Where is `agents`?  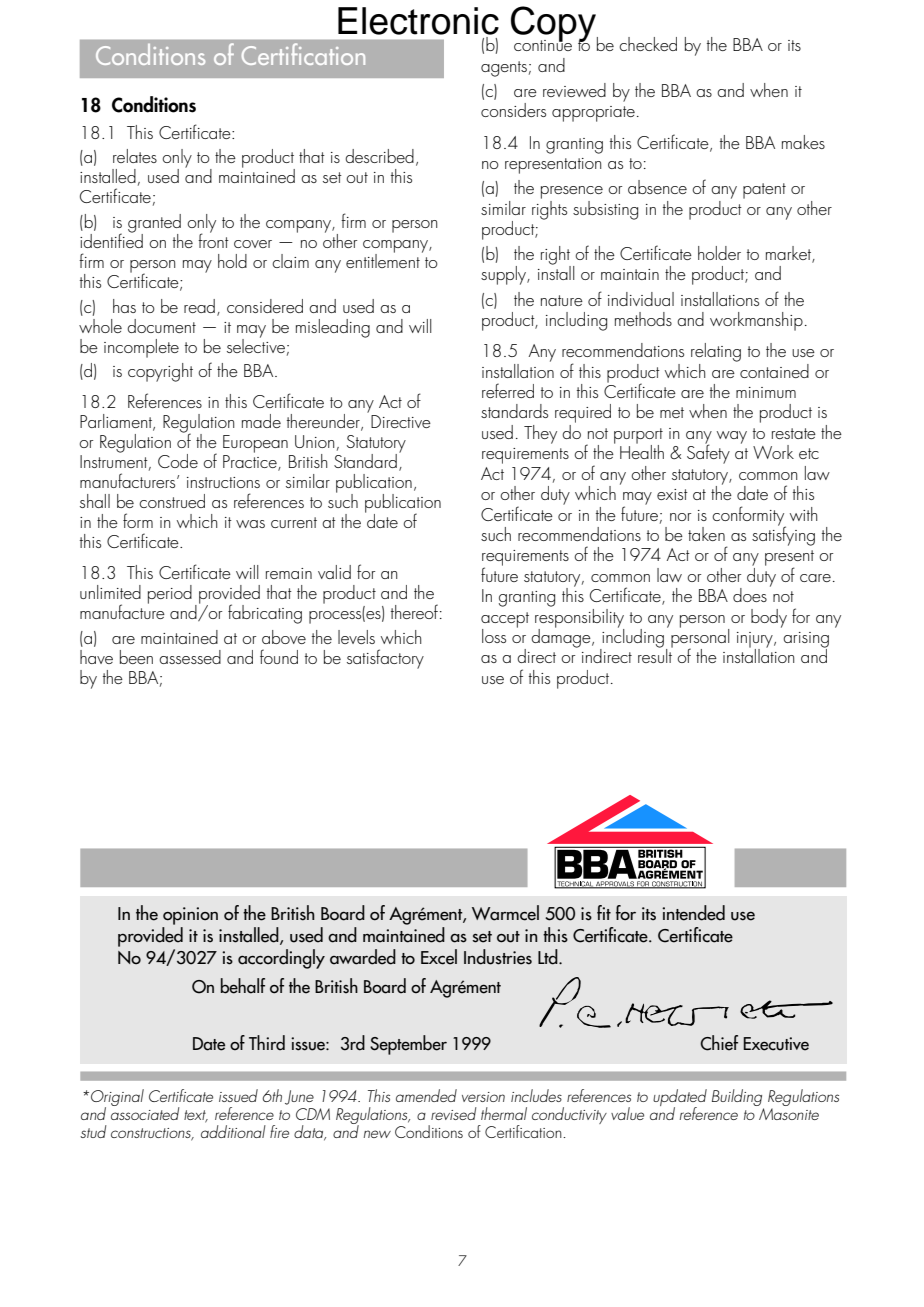 agents is located at coordinates (504, 69).
